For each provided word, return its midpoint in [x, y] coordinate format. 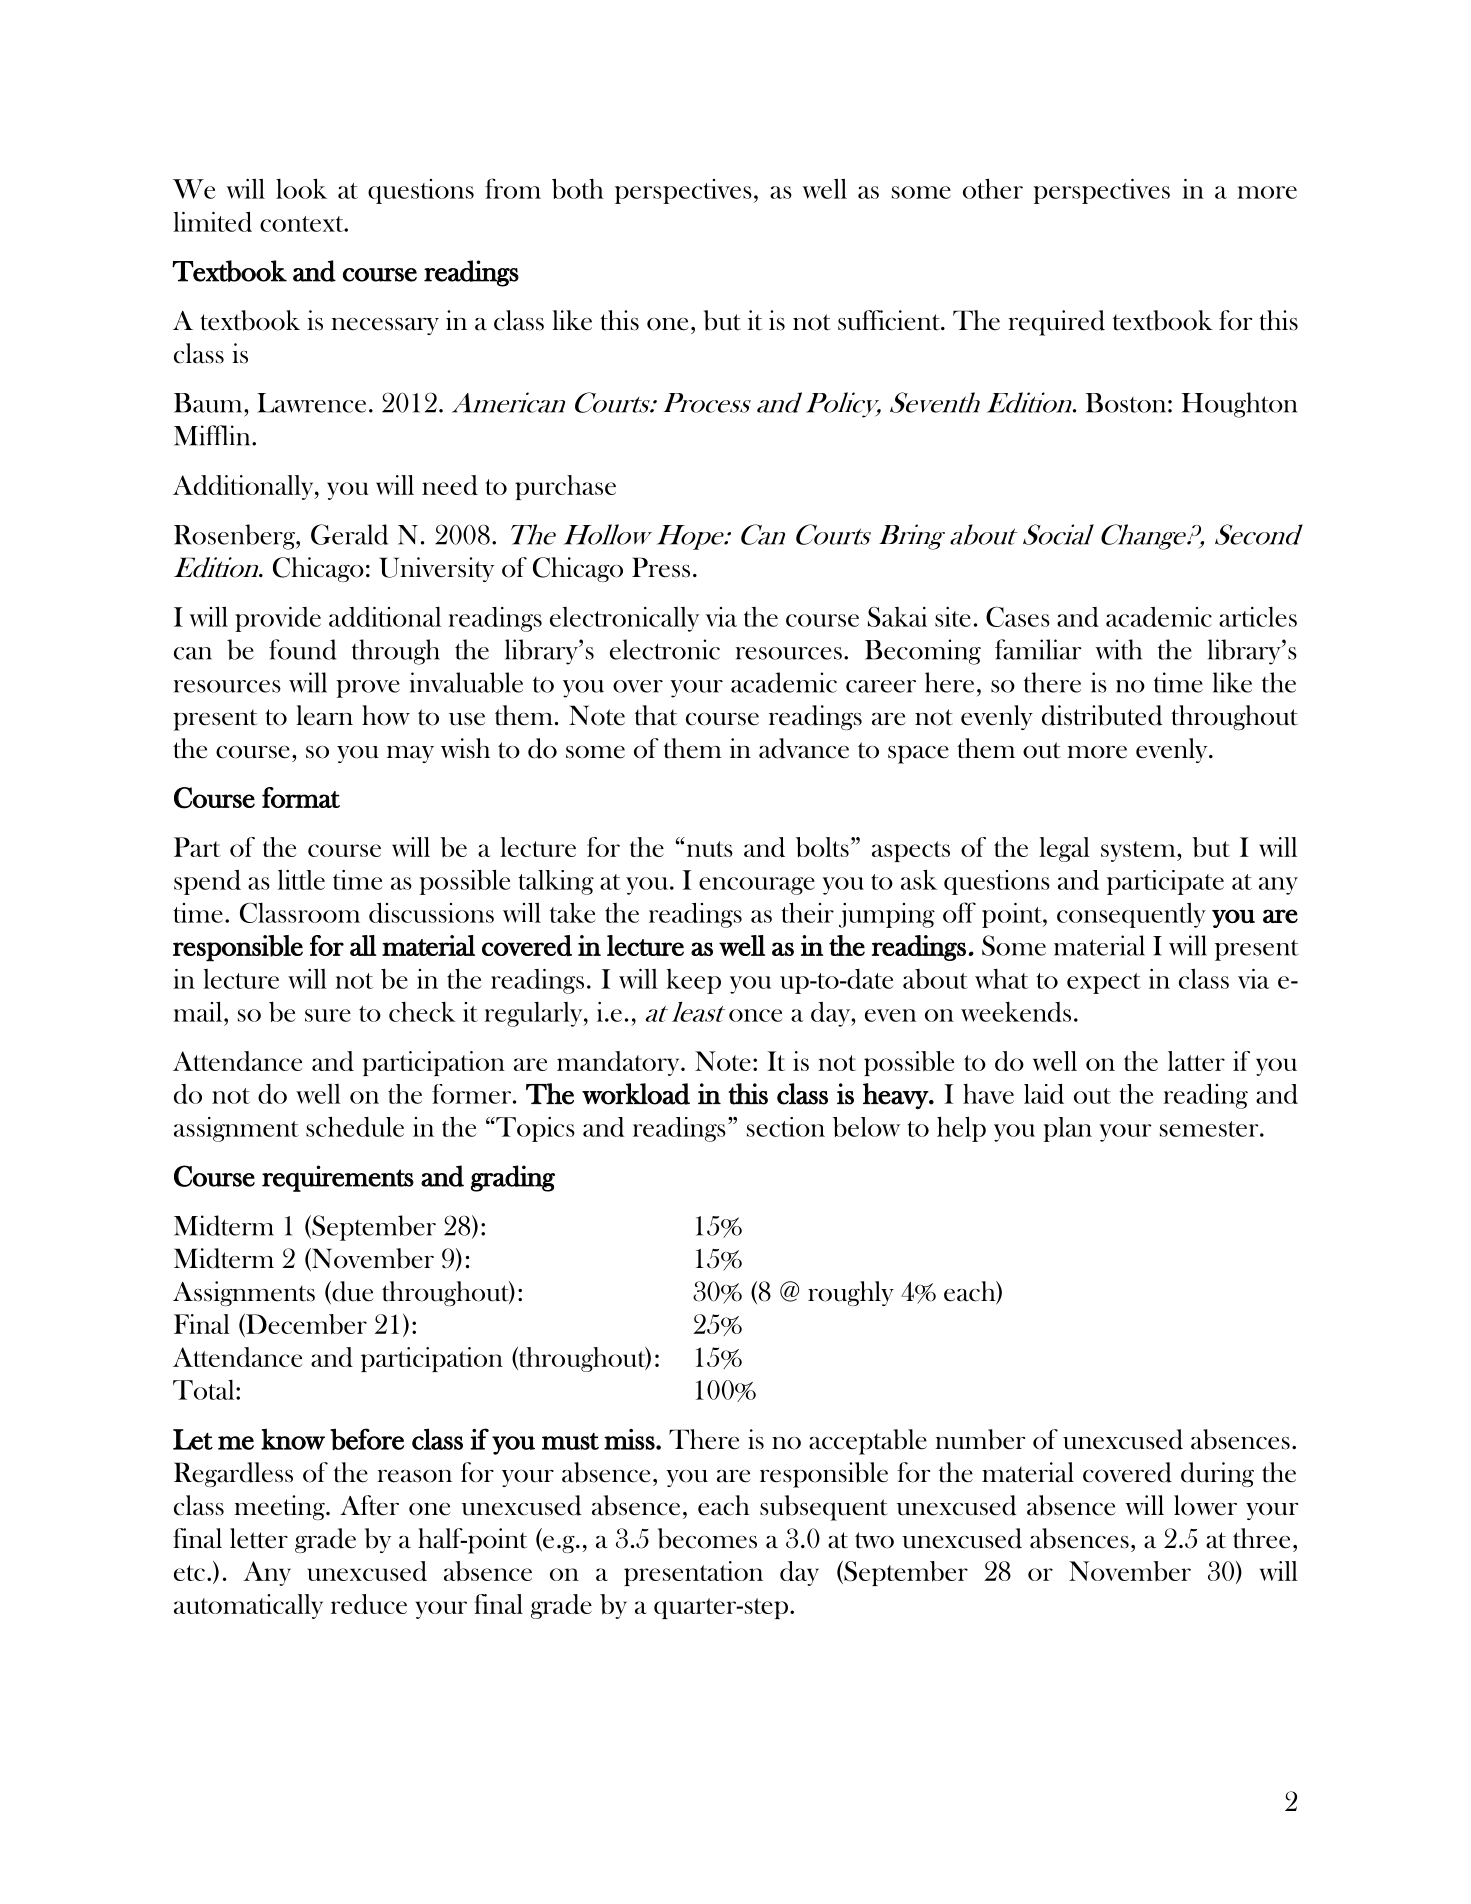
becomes [707, 1538]
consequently [1131, 915]
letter [259, 1538]
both [578, 188]
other [993, 188]
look [301, 188]
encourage [757, 886]
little [301, 880]
